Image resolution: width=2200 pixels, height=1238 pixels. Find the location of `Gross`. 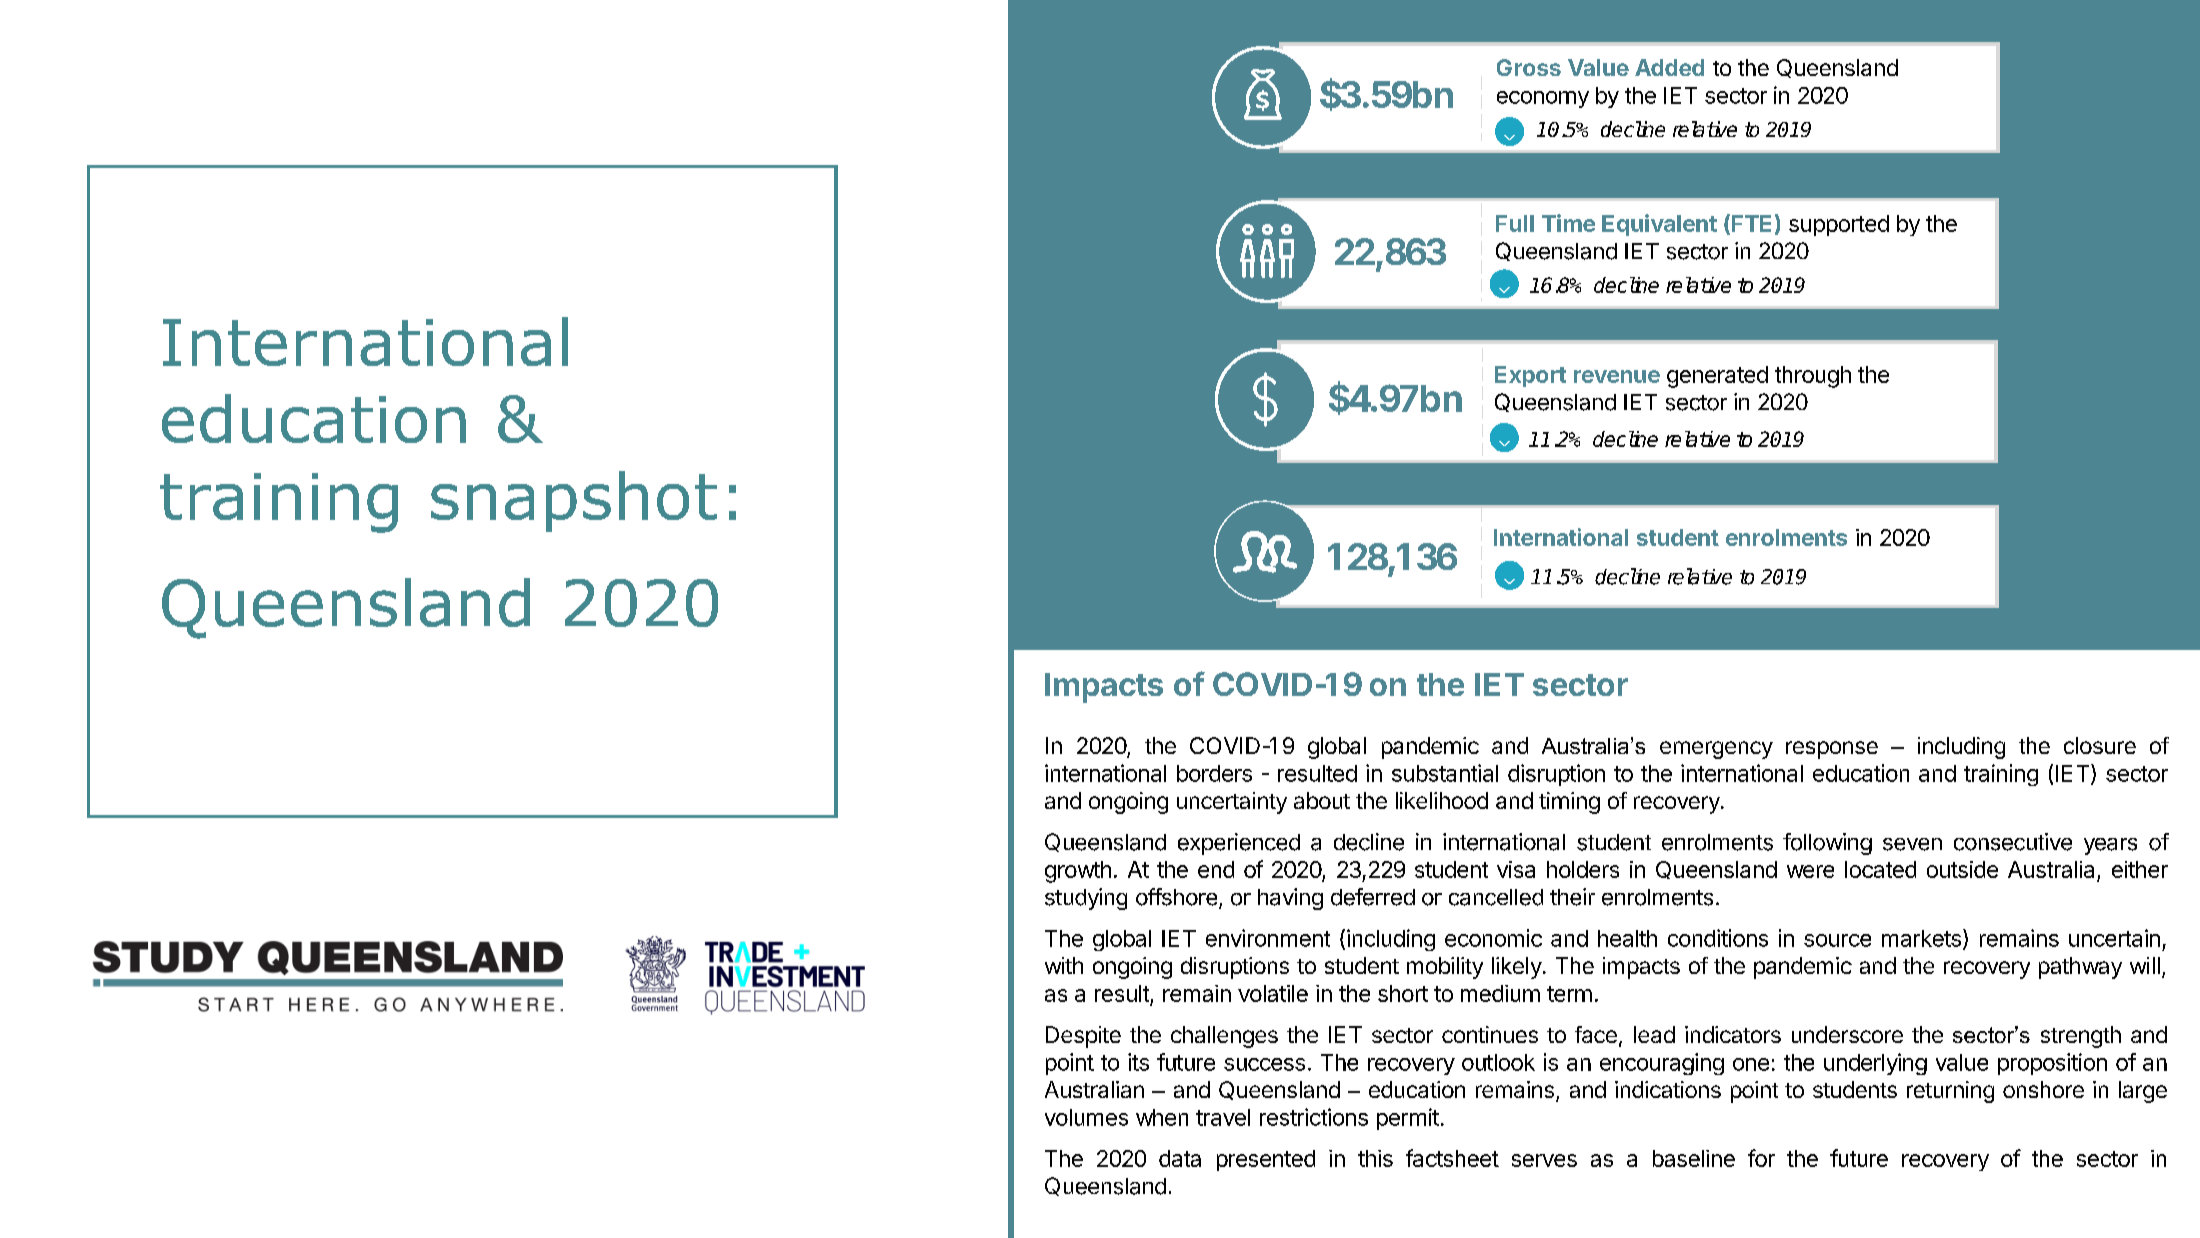

Gross is located at coordinates (1529, 67).
